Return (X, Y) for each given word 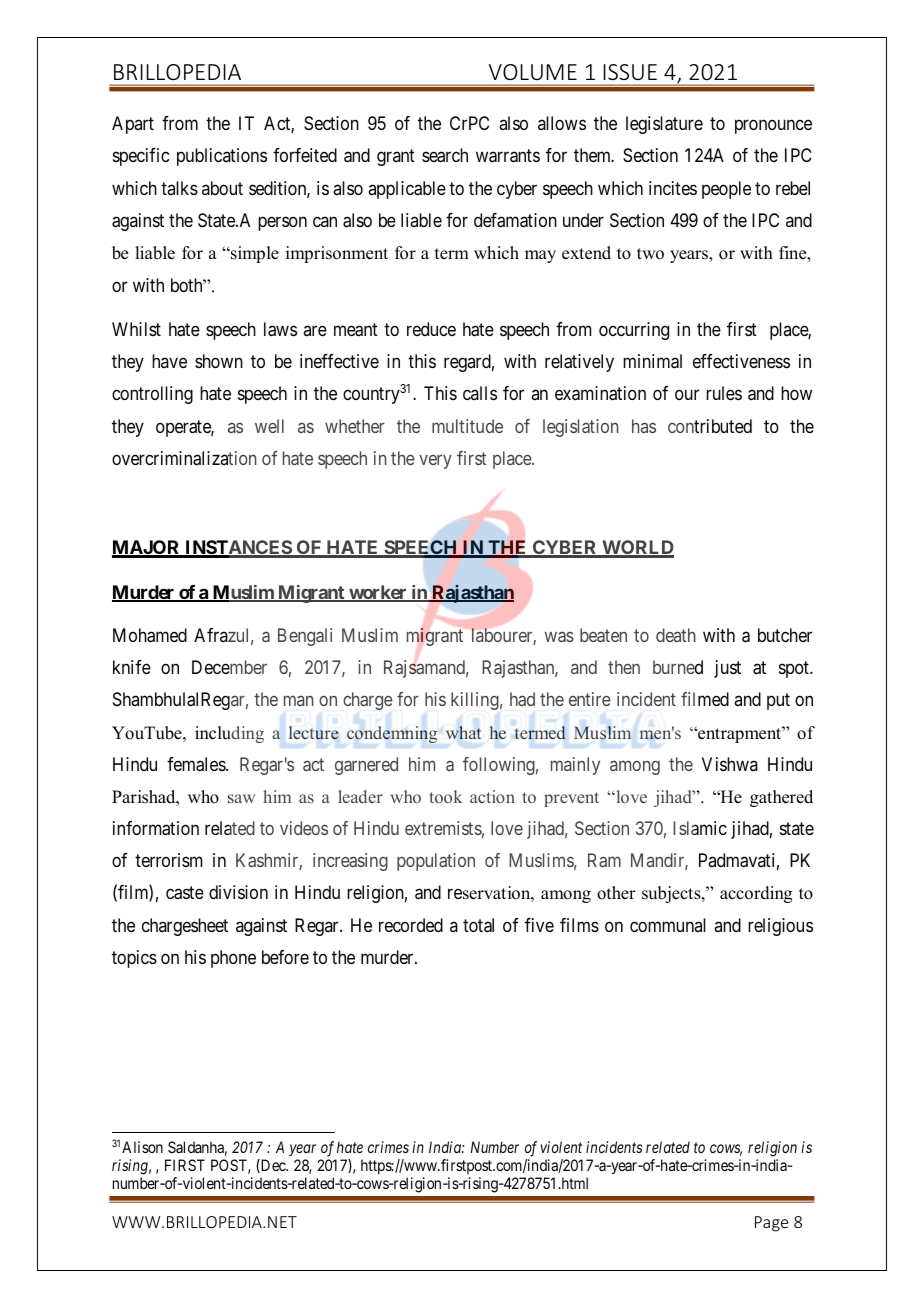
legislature (664, 125)
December (229, 667)
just (727, 669)
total (478, 925)
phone (233, 959)
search (445, 155)
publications (222, 157)
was (559, 637)
